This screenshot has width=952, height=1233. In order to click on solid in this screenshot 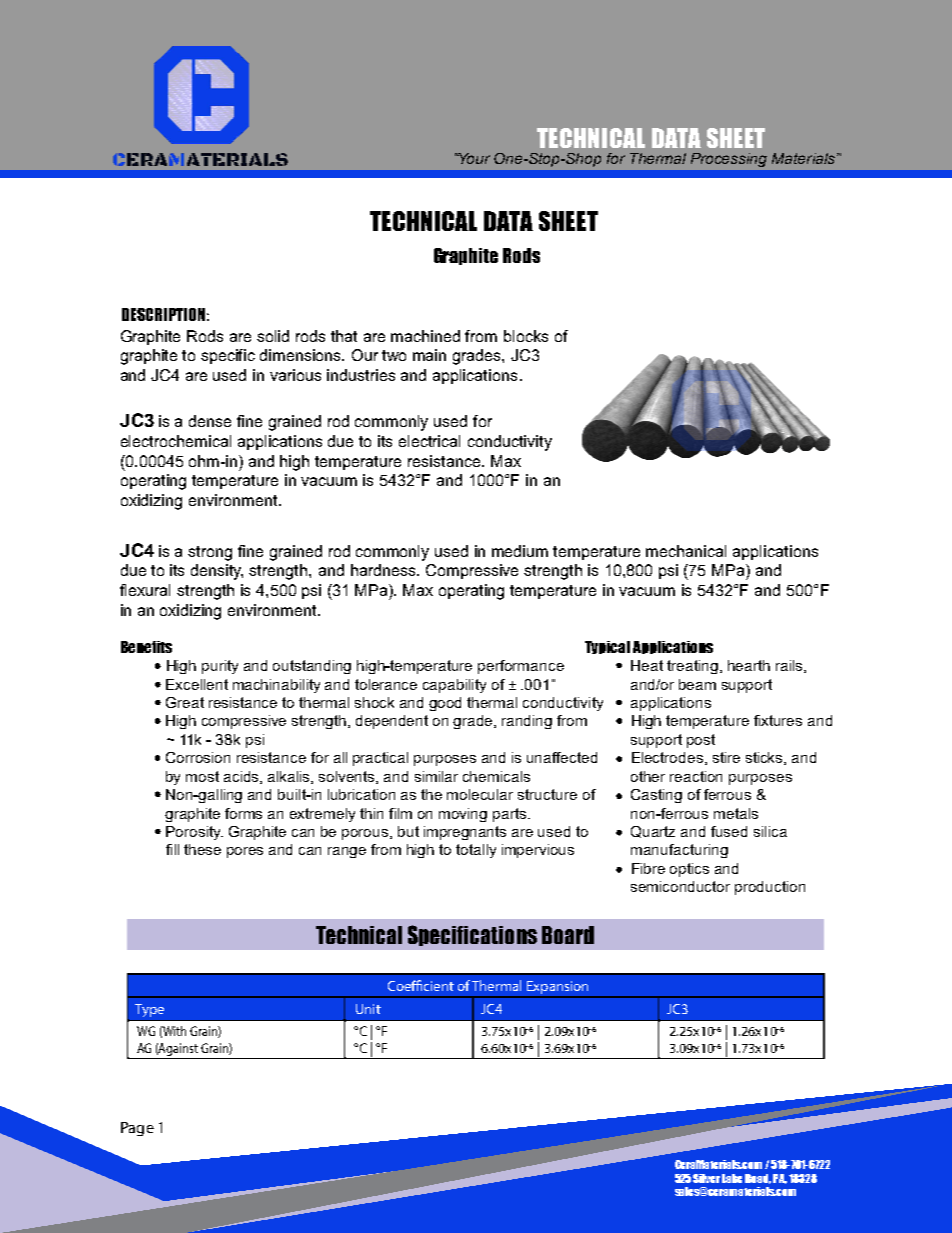, I will do `click(273, 336)`.
